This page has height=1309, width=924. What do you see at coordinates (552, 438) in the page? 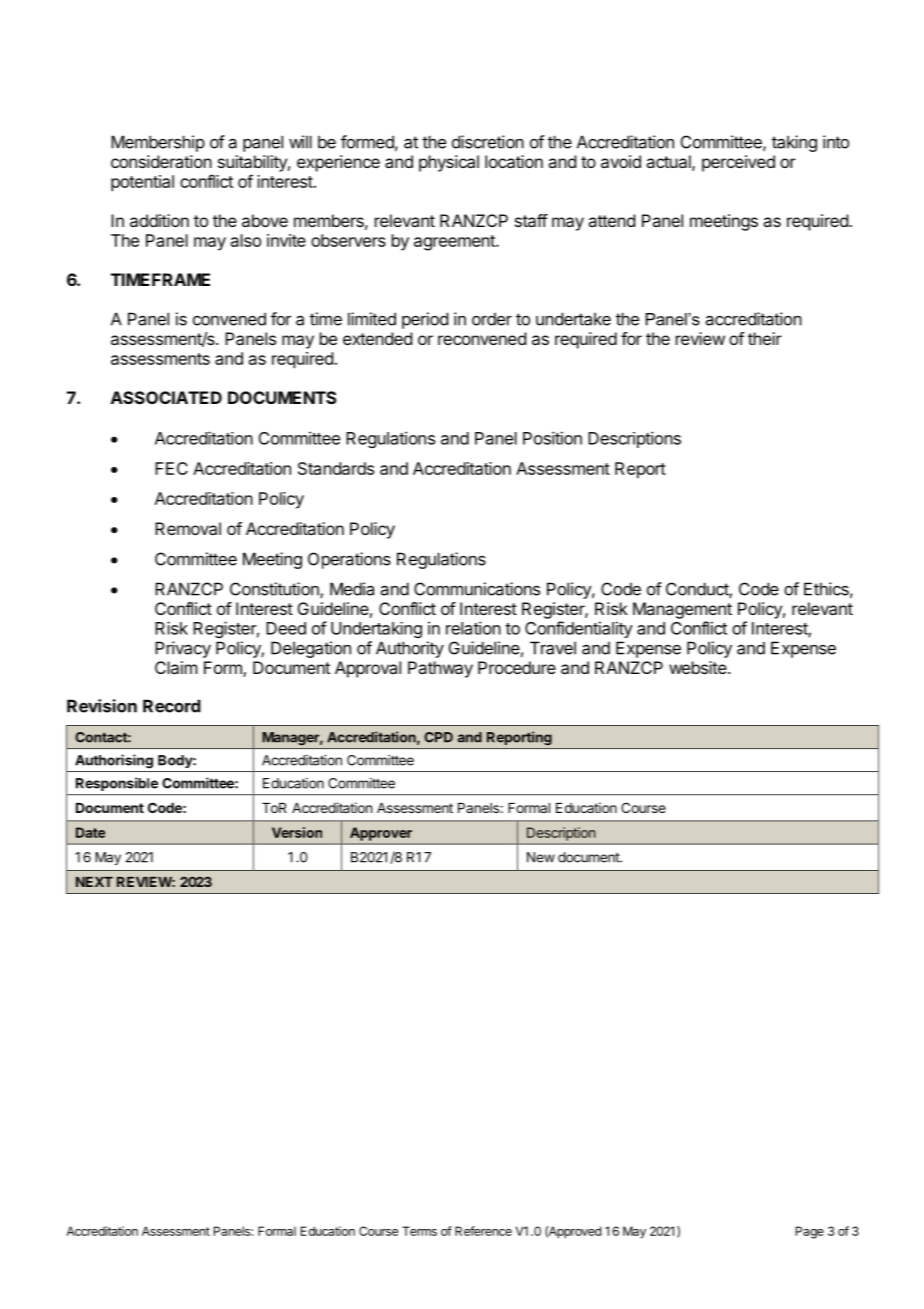
I see `Position` at bounding box center [552, 438].
